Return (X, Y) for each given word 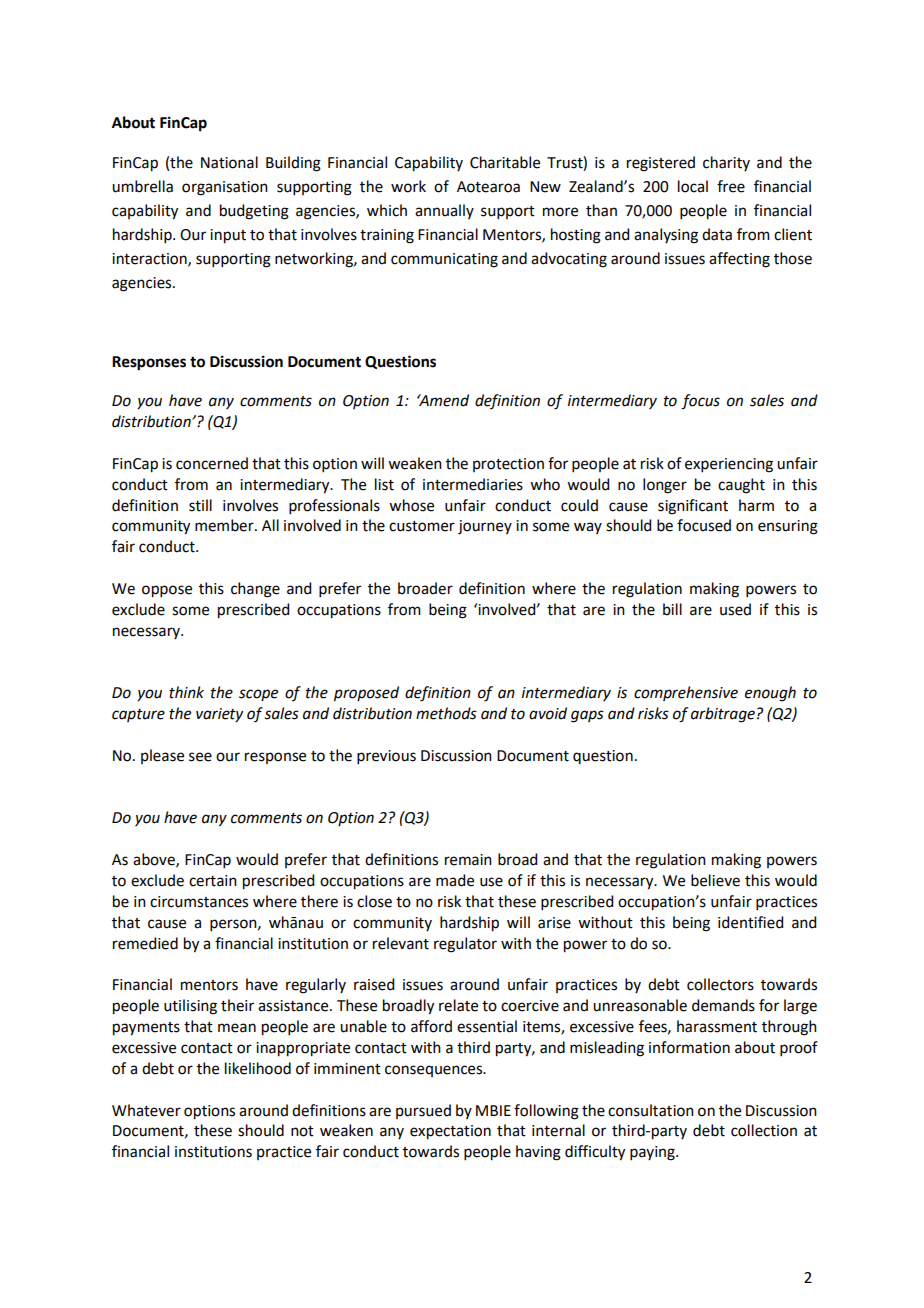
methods (446, 713)
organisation (225, 188)
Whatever (146, 1110)
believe (715, 880)
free (731, 186)
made (455, 880)
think (186, 692)
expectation (450, 1132)
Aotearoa (488, 187)
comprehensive (686, 693)
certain (213, 881)
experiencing (729, 465)
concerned (212, 463)
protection (508, 465)
